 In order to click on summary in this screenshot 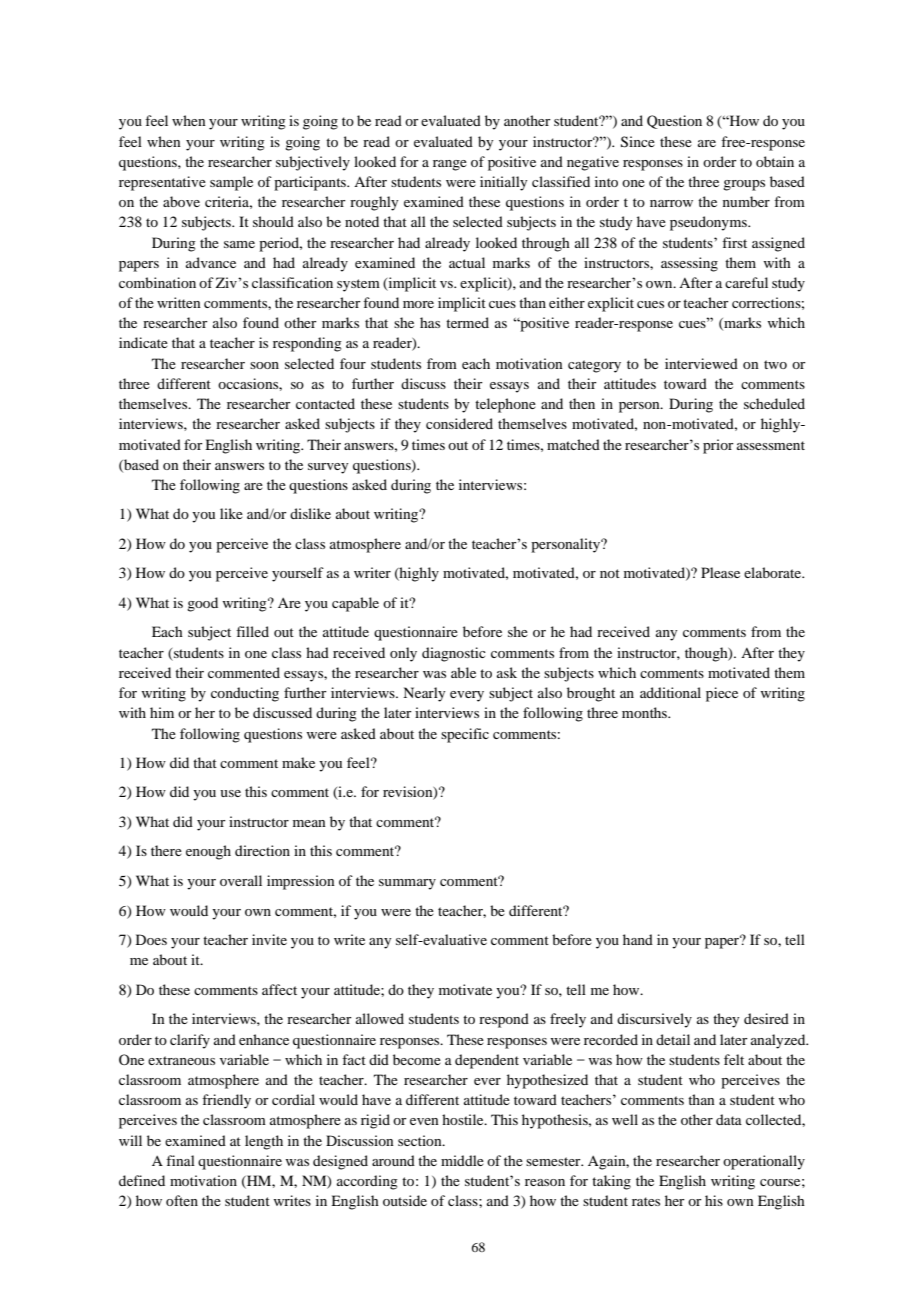, I will do `click(407, 884)`.
